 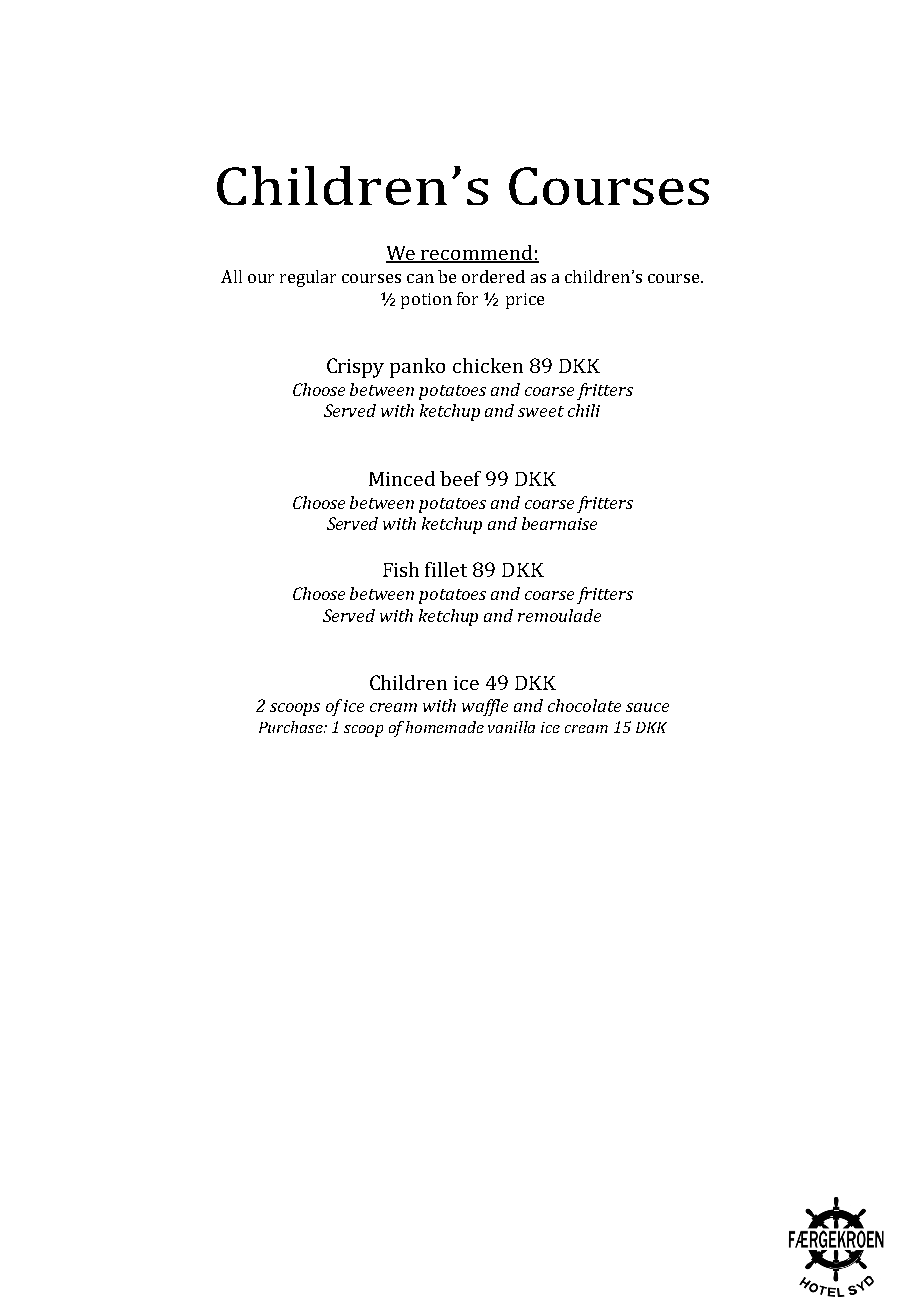 I want to click on beef, so click(x=460, y=478).
